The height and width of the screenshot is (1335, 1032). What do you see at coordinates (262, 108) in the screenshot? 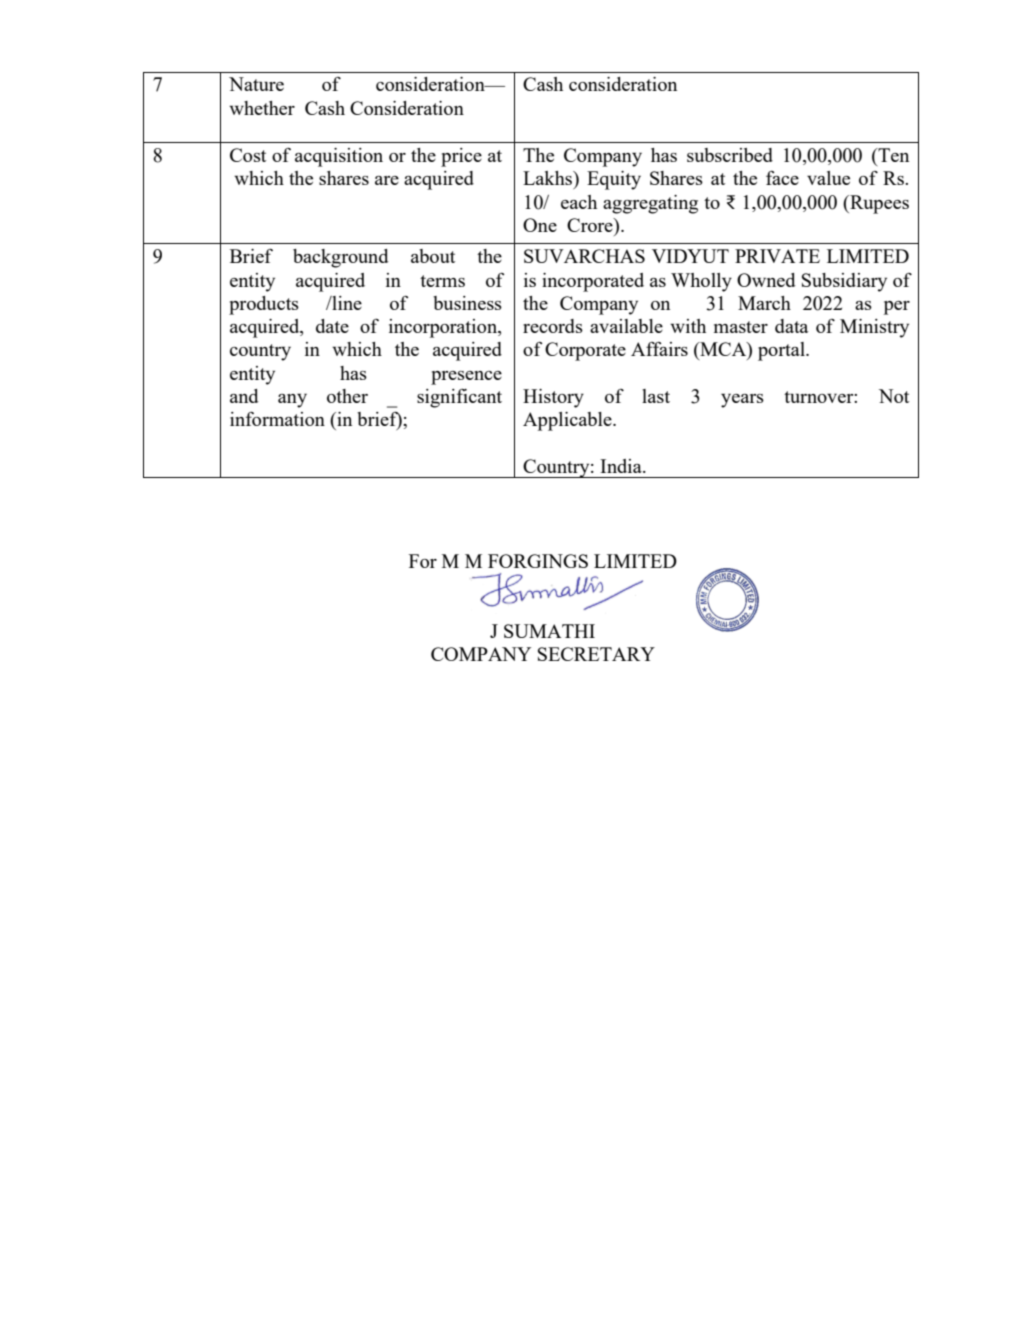
I see `whether` at bounding box center [262, 108].
